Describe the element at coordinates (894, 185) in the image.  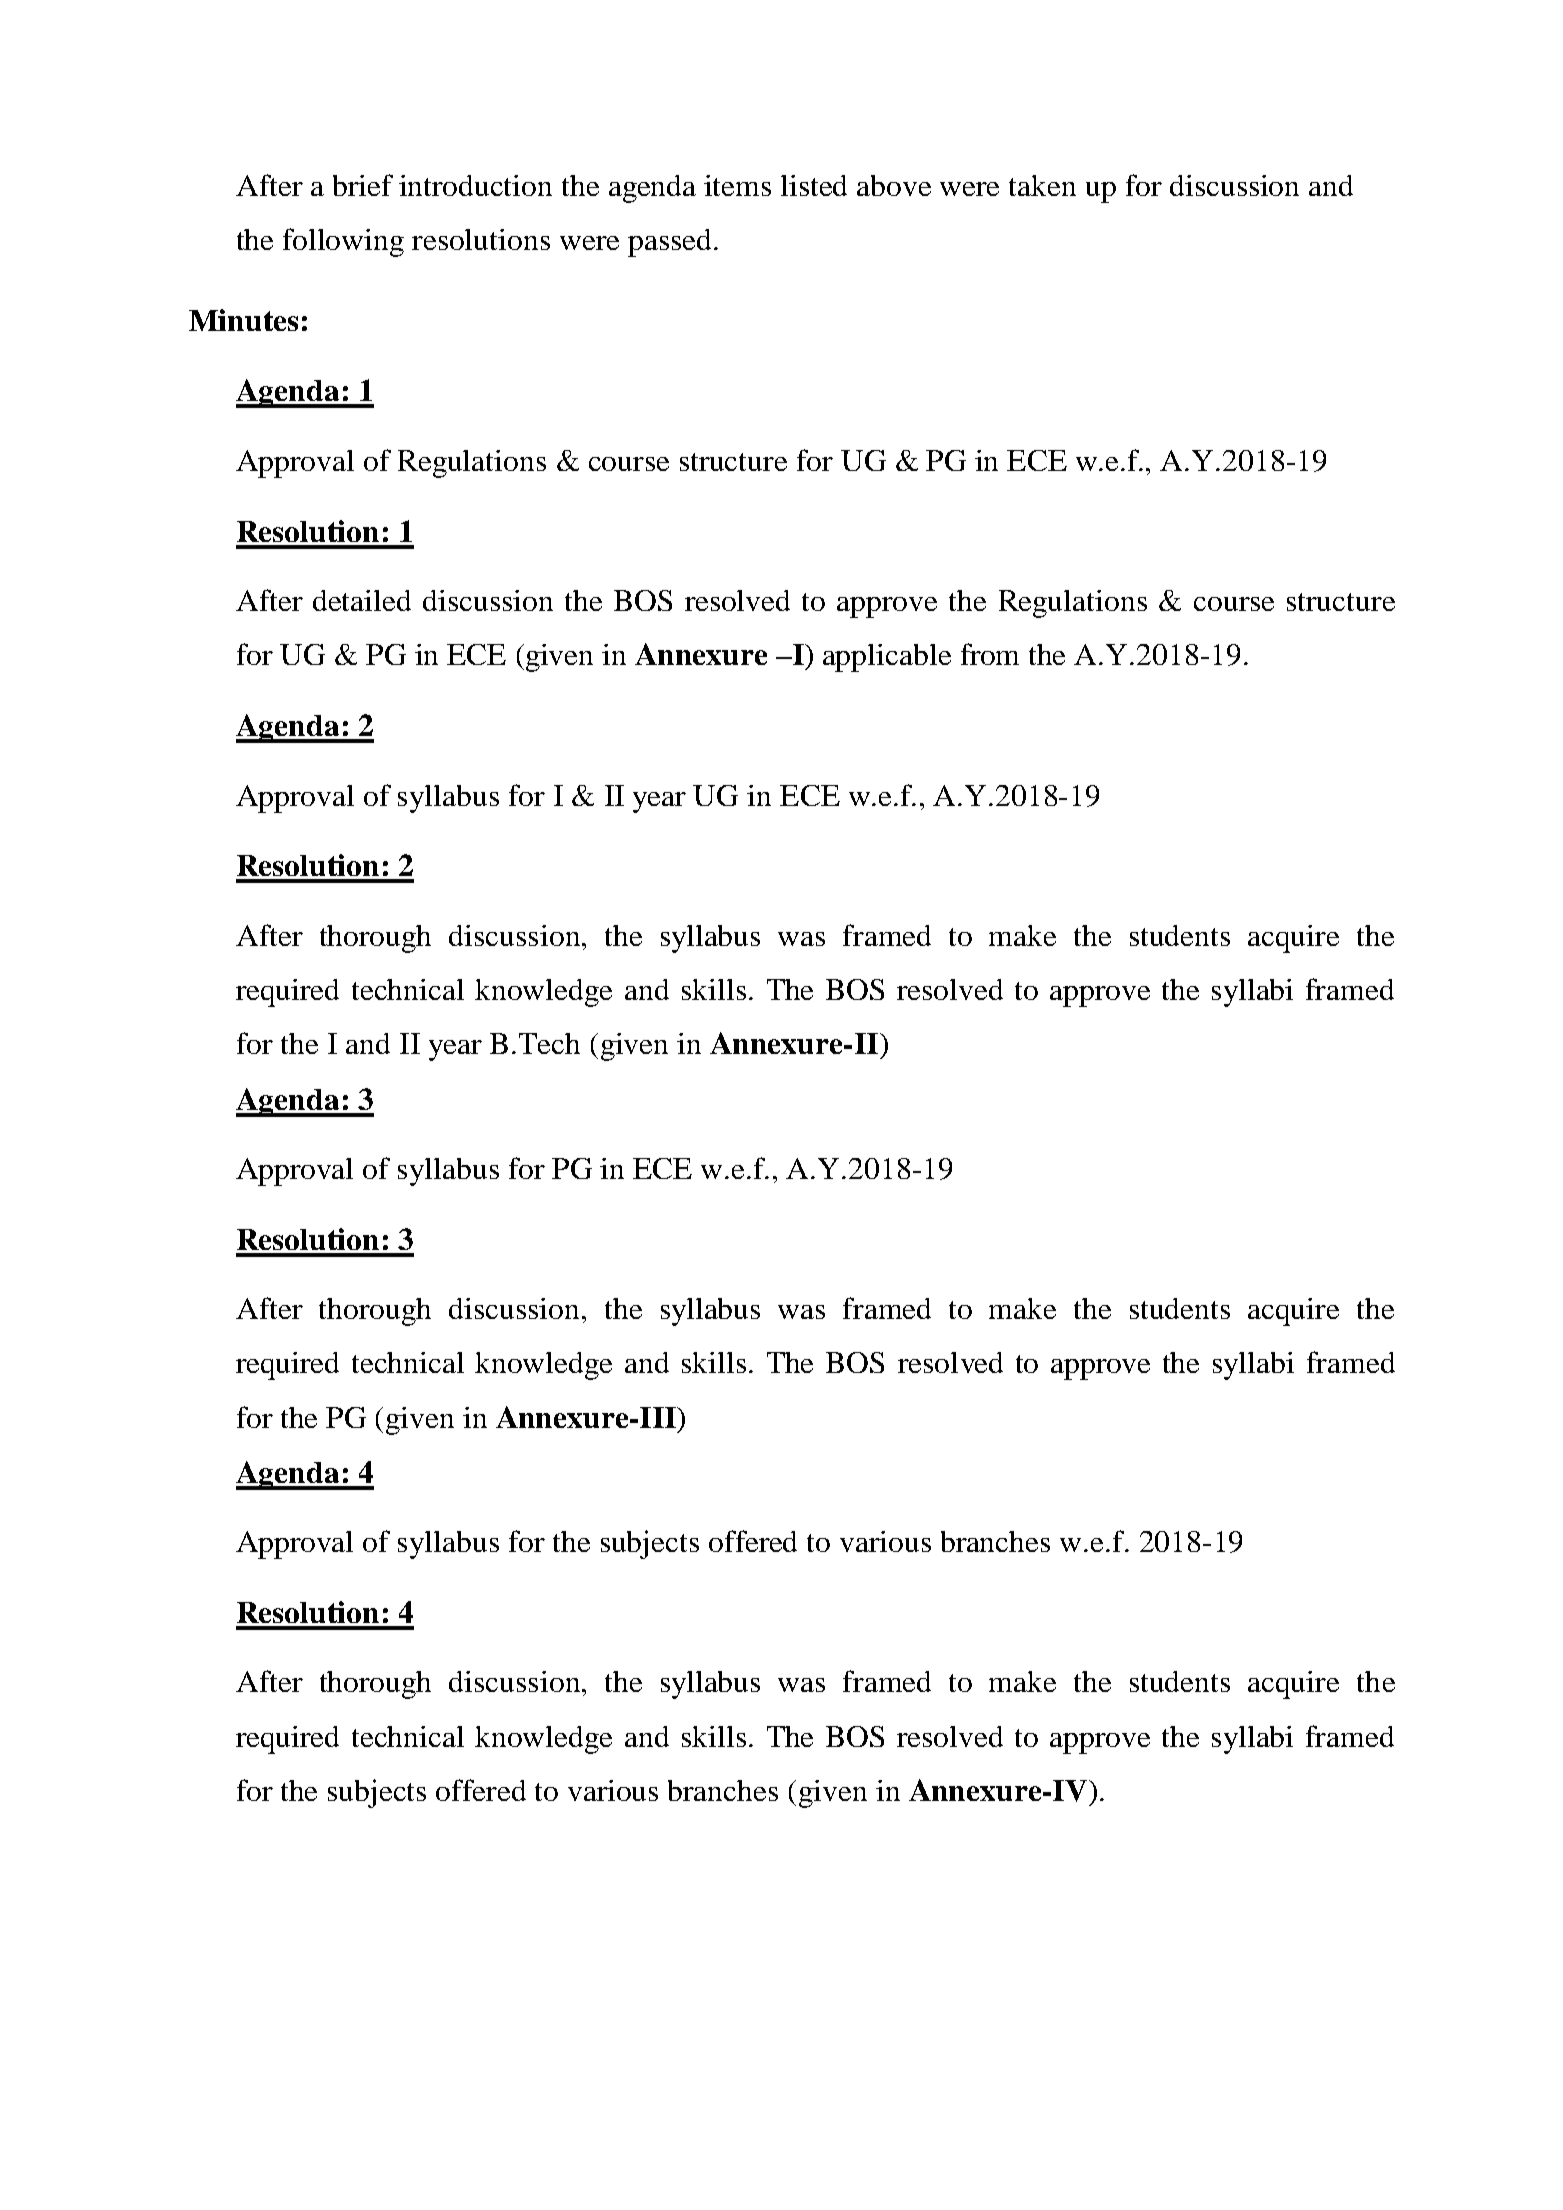
I see `above` at that location.
